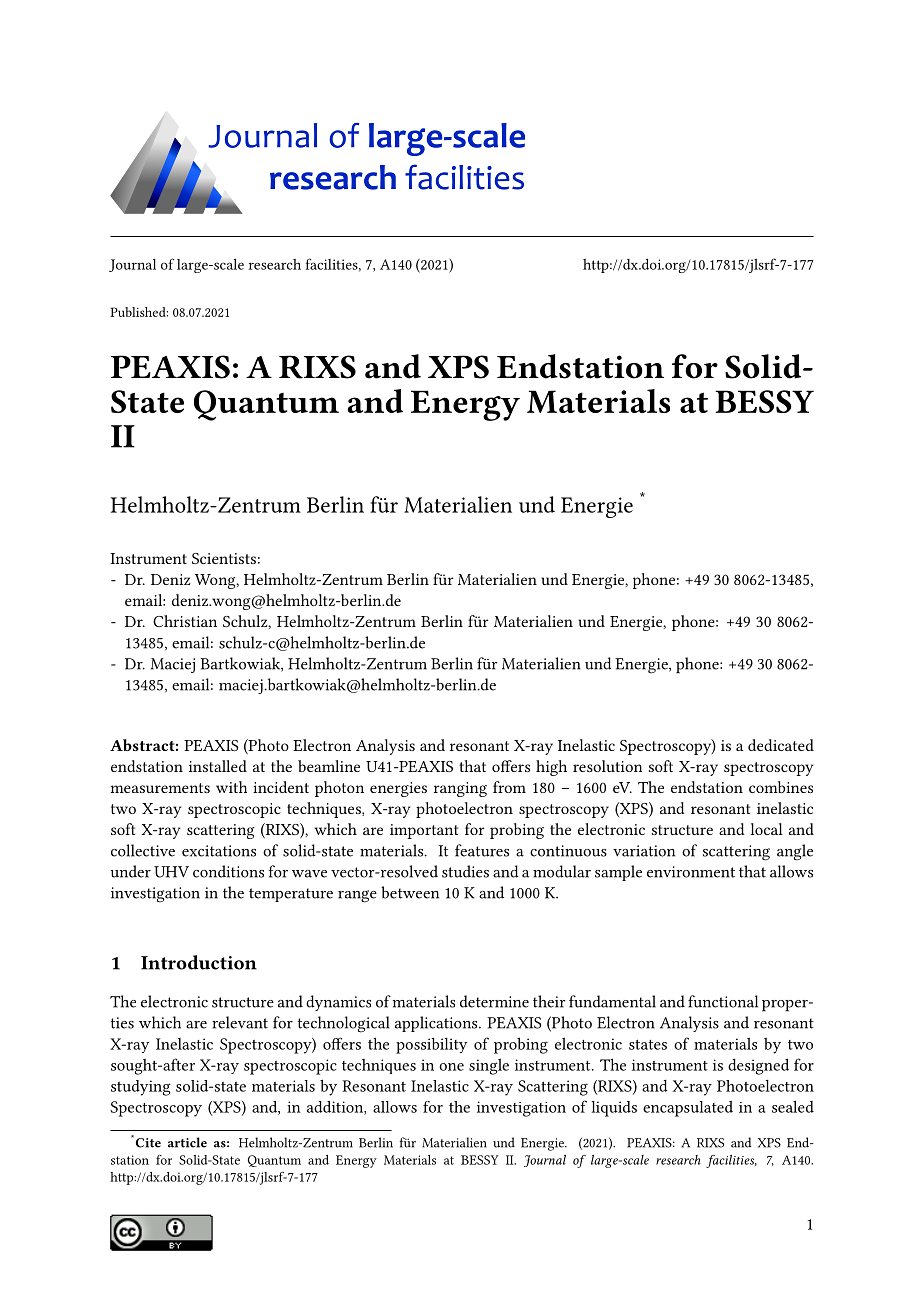  What do you see at coordinates (607, 766) in the document?
I see `resolution` at bounding box center [607, 766].
